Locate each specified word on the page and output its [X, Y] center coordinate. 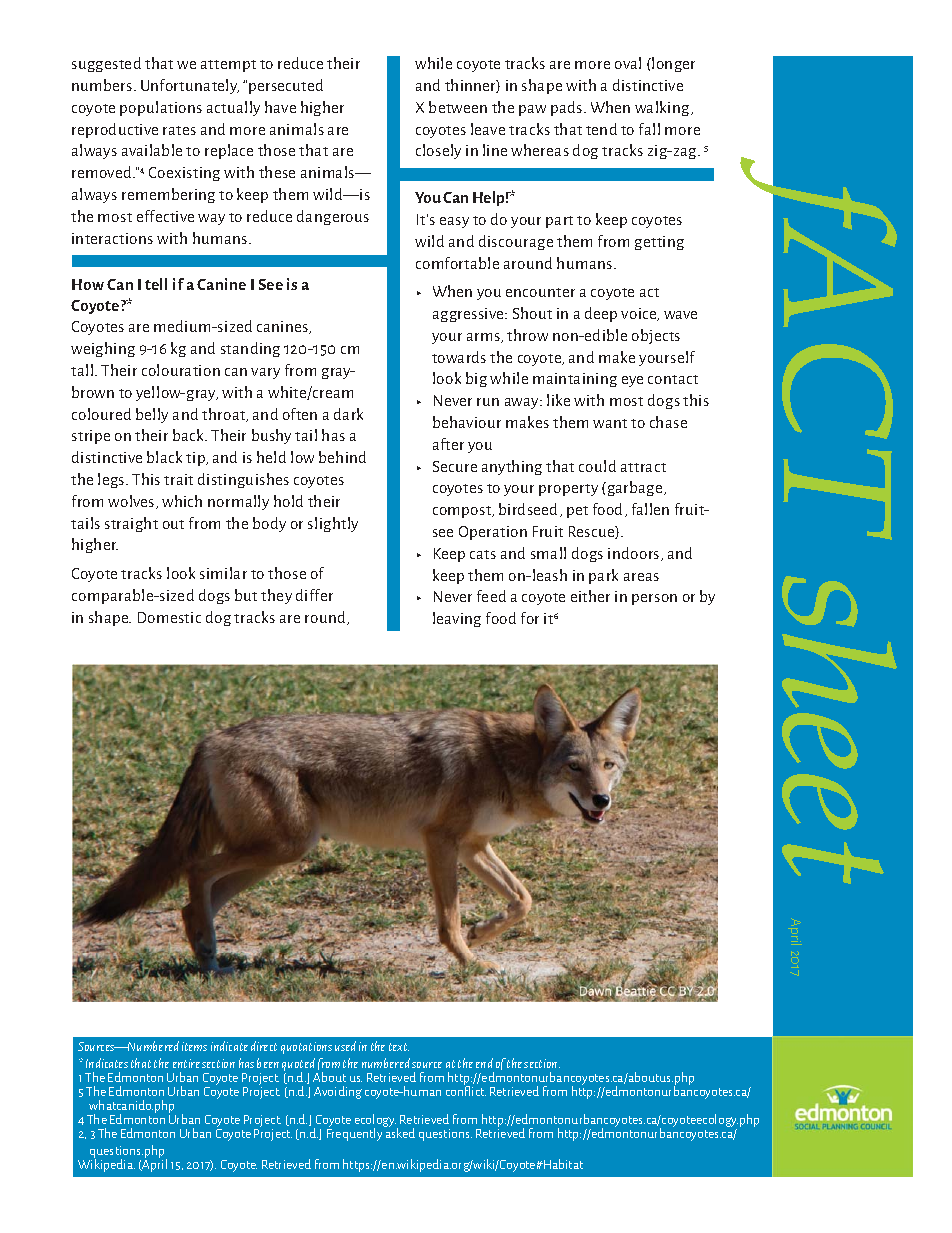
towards [459, 357]
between [458, 107]
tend [601, 129]
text [399, 1047]
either [590, 596]
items [194, 1046]
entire [186, 1063]
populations [161, 108]
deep [601, 314]
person [654, 599]
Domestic [169, 617]
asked [399, 1132]
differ [314, 595]
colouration [181, 370]
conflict [466, 1090]
